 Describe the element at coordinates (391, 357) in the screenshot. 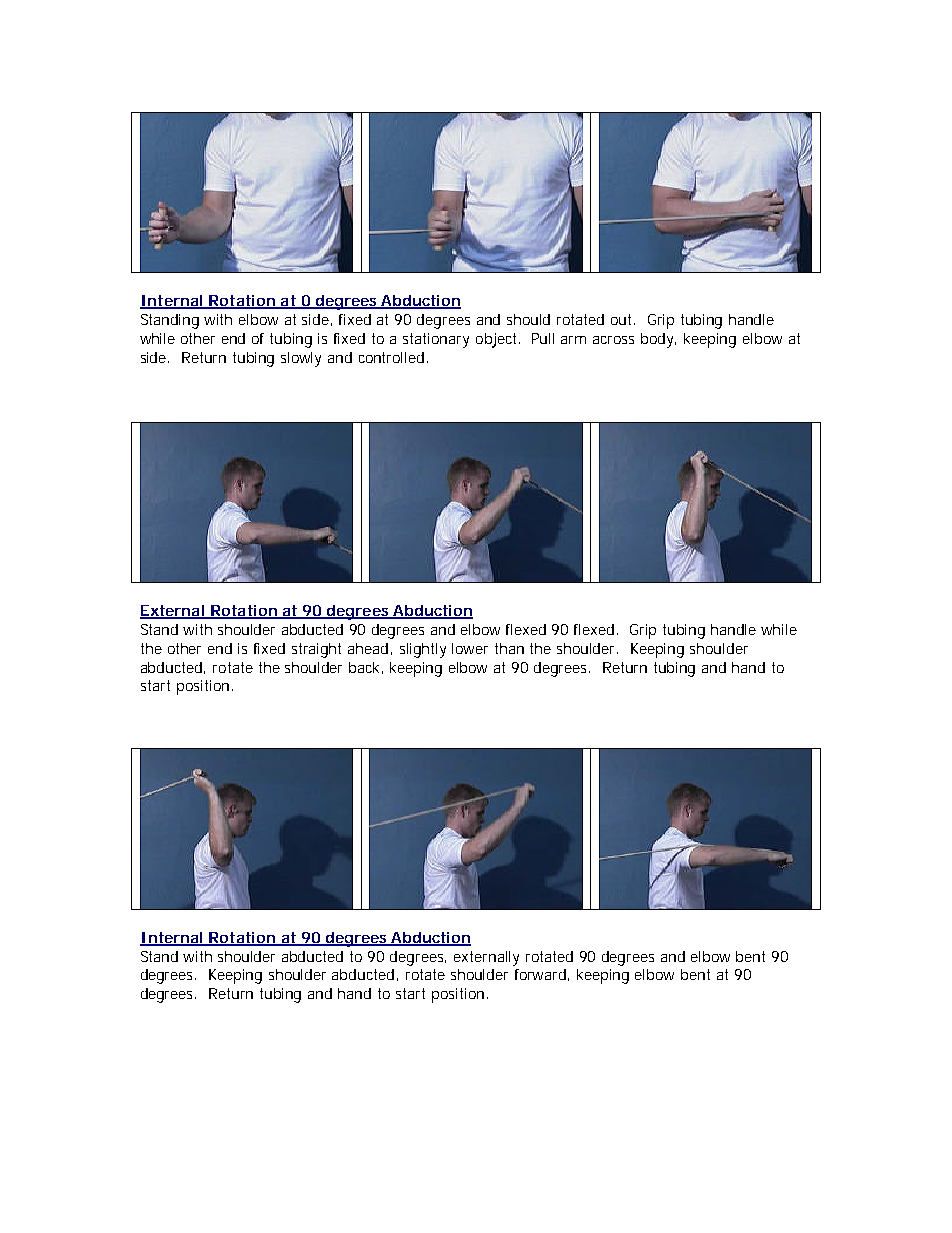

I see `controlled` at that location.
